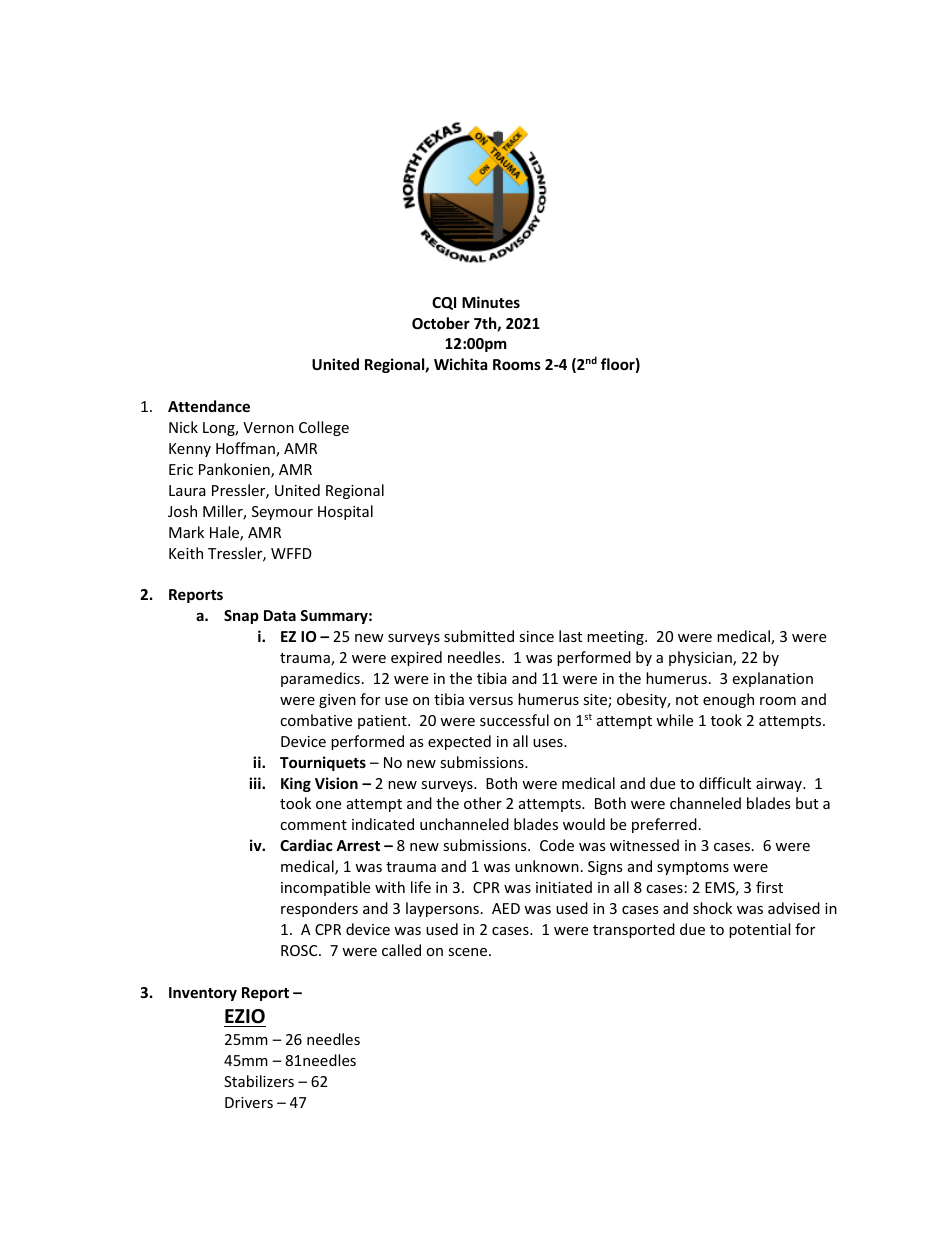 The width and height of the screenshot is (952, 1233). I want to click on scene, so click(467, 952).
